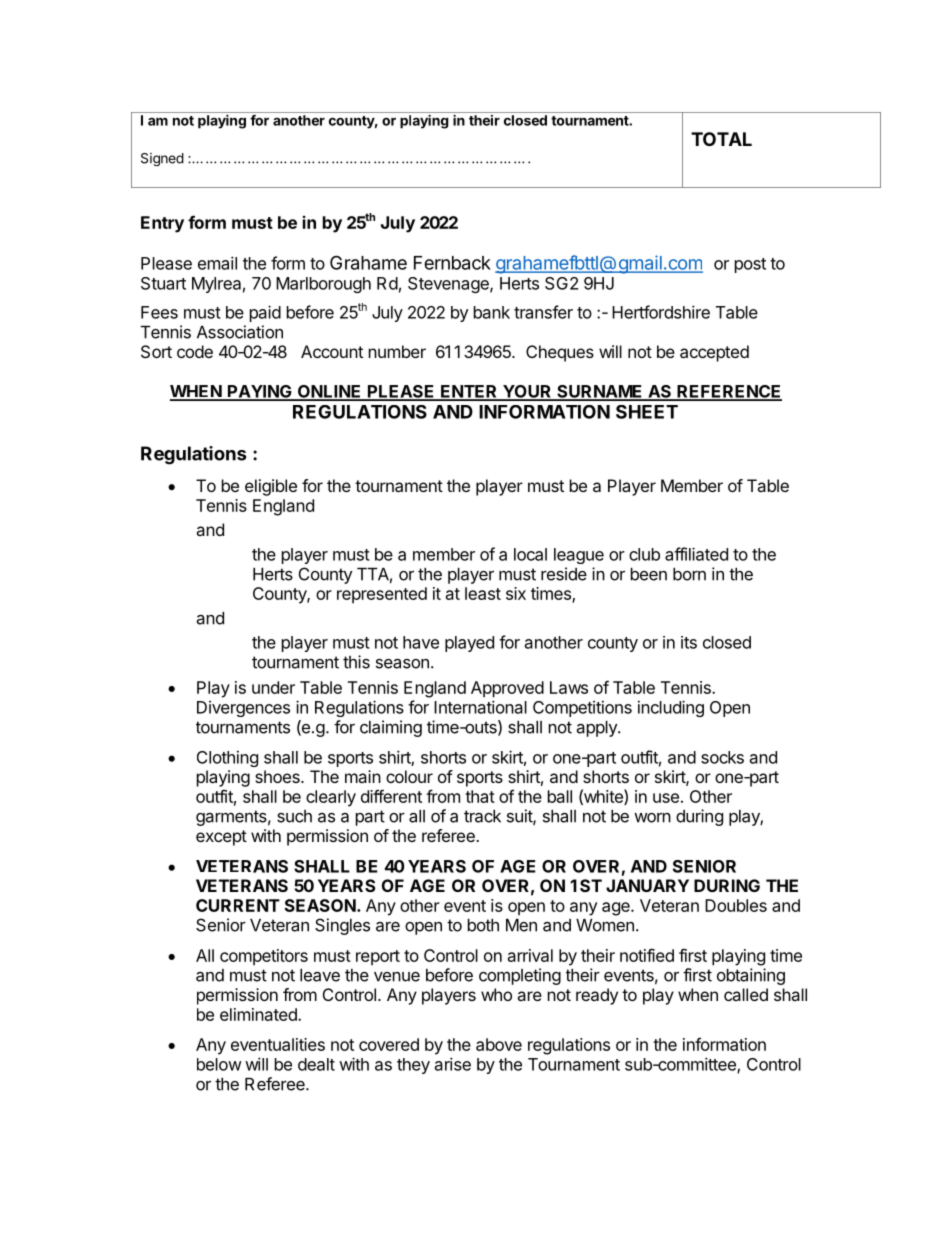 The image size is (952, 1233). What do you see at coordinates (492, 312) in the screenshot?
I see `bank` at bounding box center [492, 312].
